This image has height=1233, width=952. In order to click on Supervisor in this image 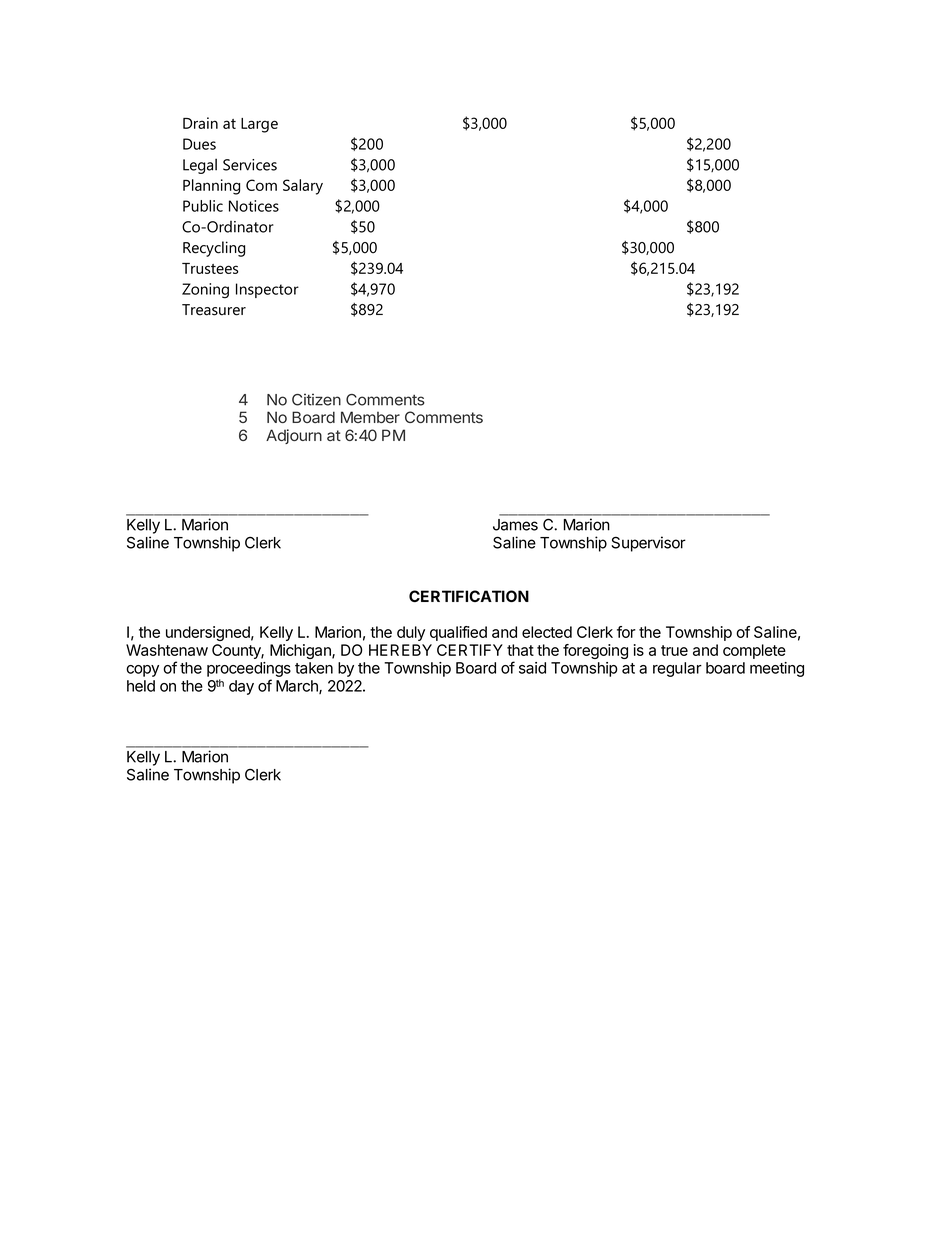, I will do `click(648, 544)`.
